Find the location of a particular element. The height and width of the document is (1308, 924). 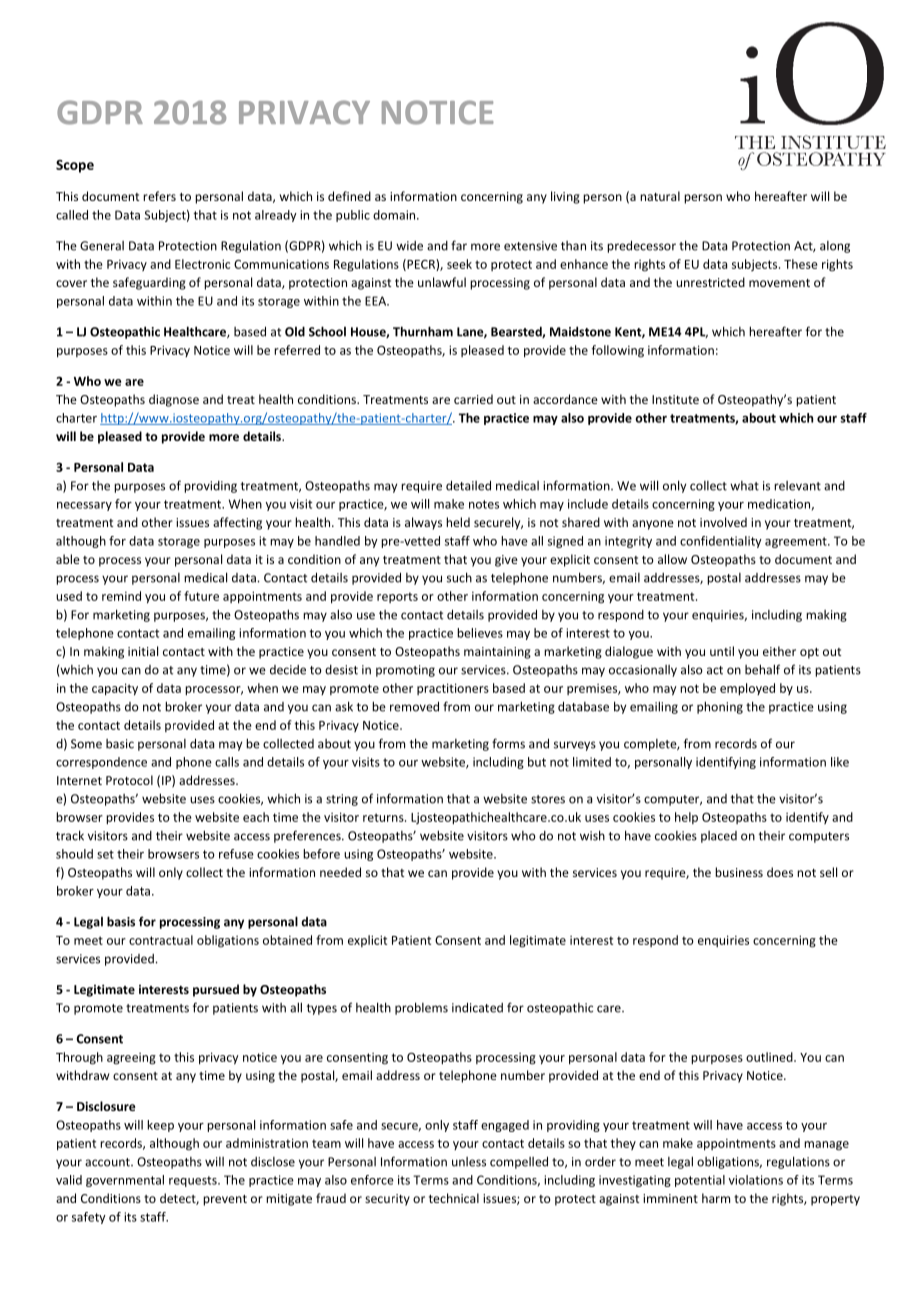

diagnose is located at coordinates (174, 400).
